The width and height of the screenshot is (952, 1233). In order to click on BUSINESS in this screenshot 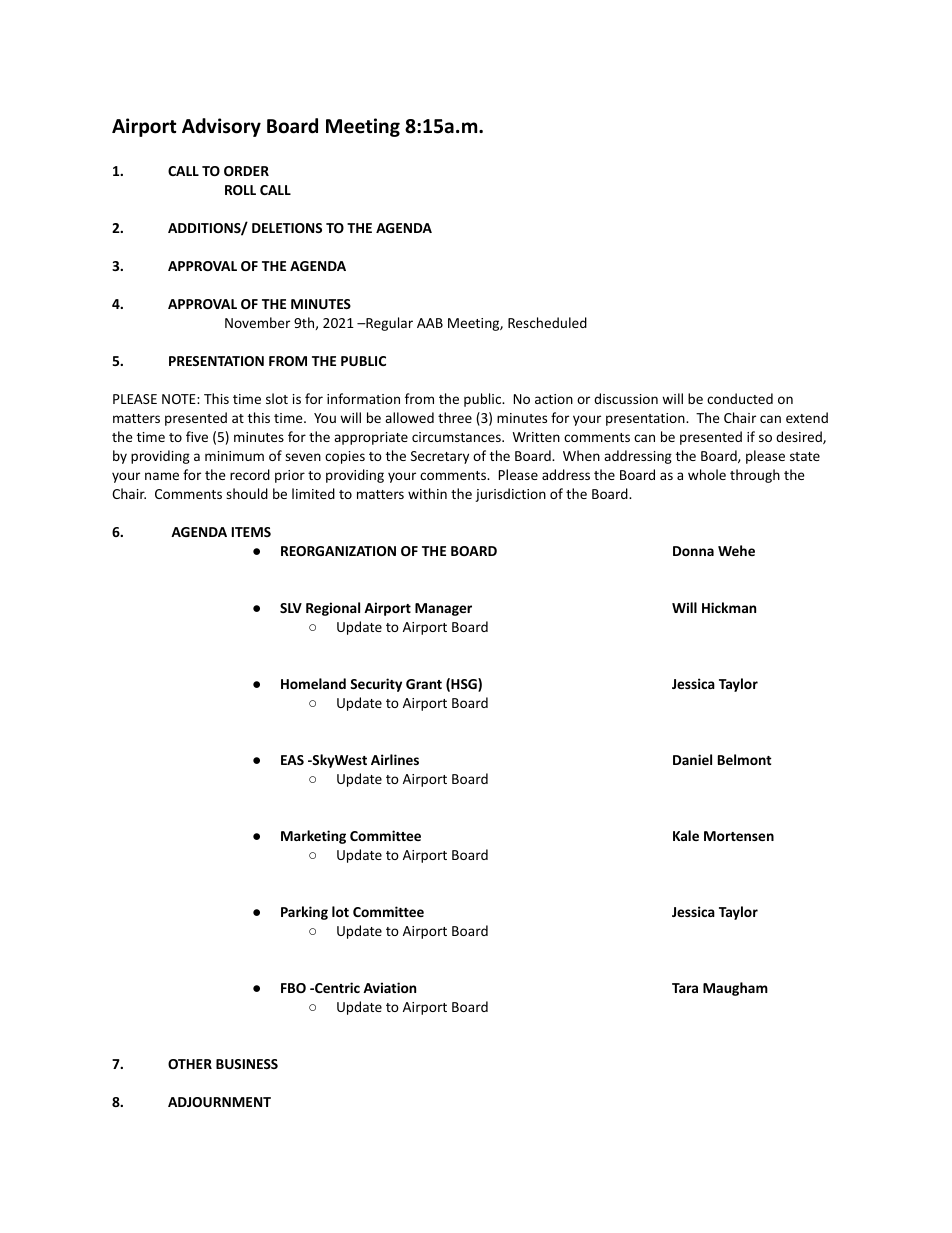, I will do `click(247, 1064)`.
